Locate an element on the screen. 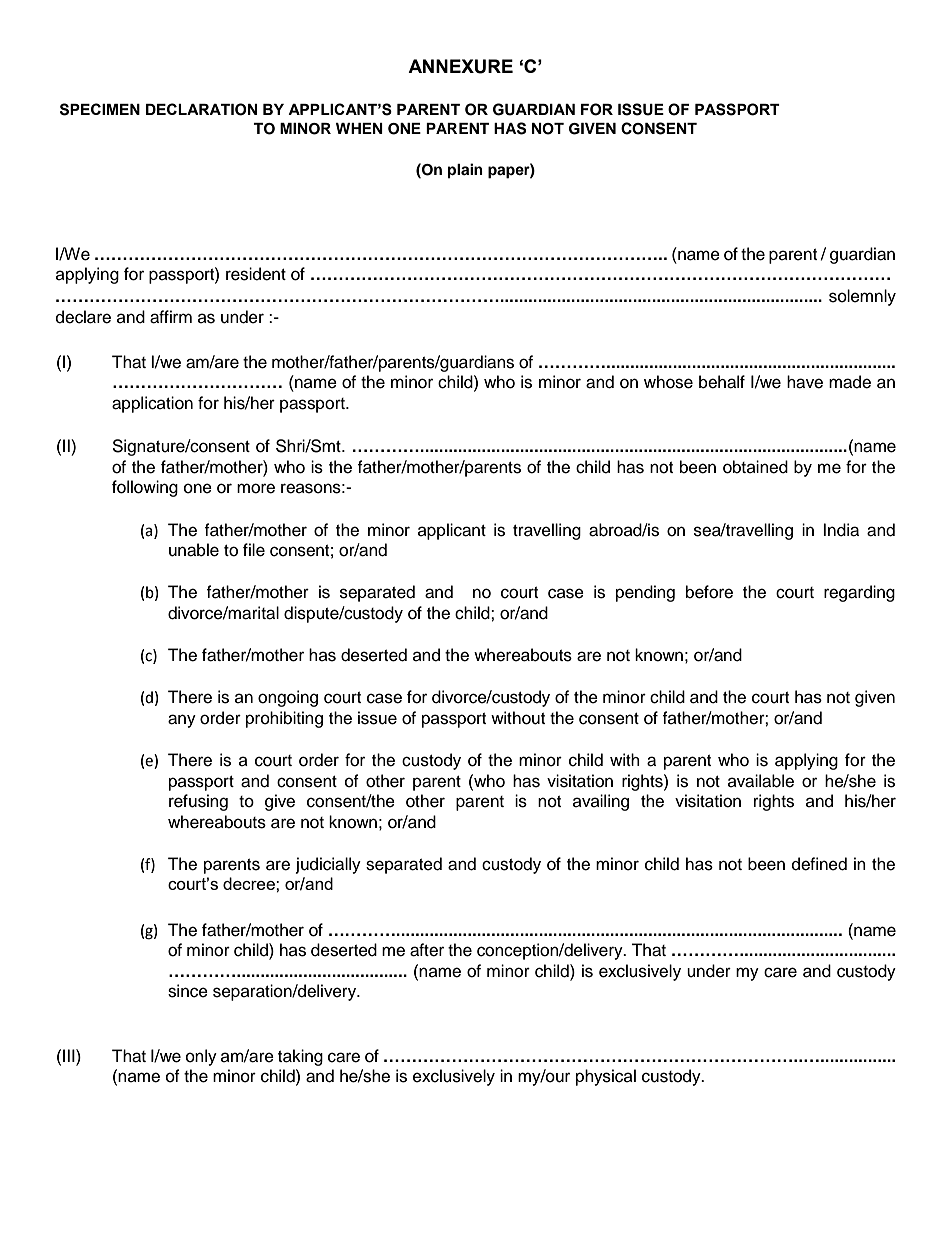  have is located at coordinates (805, 382).
